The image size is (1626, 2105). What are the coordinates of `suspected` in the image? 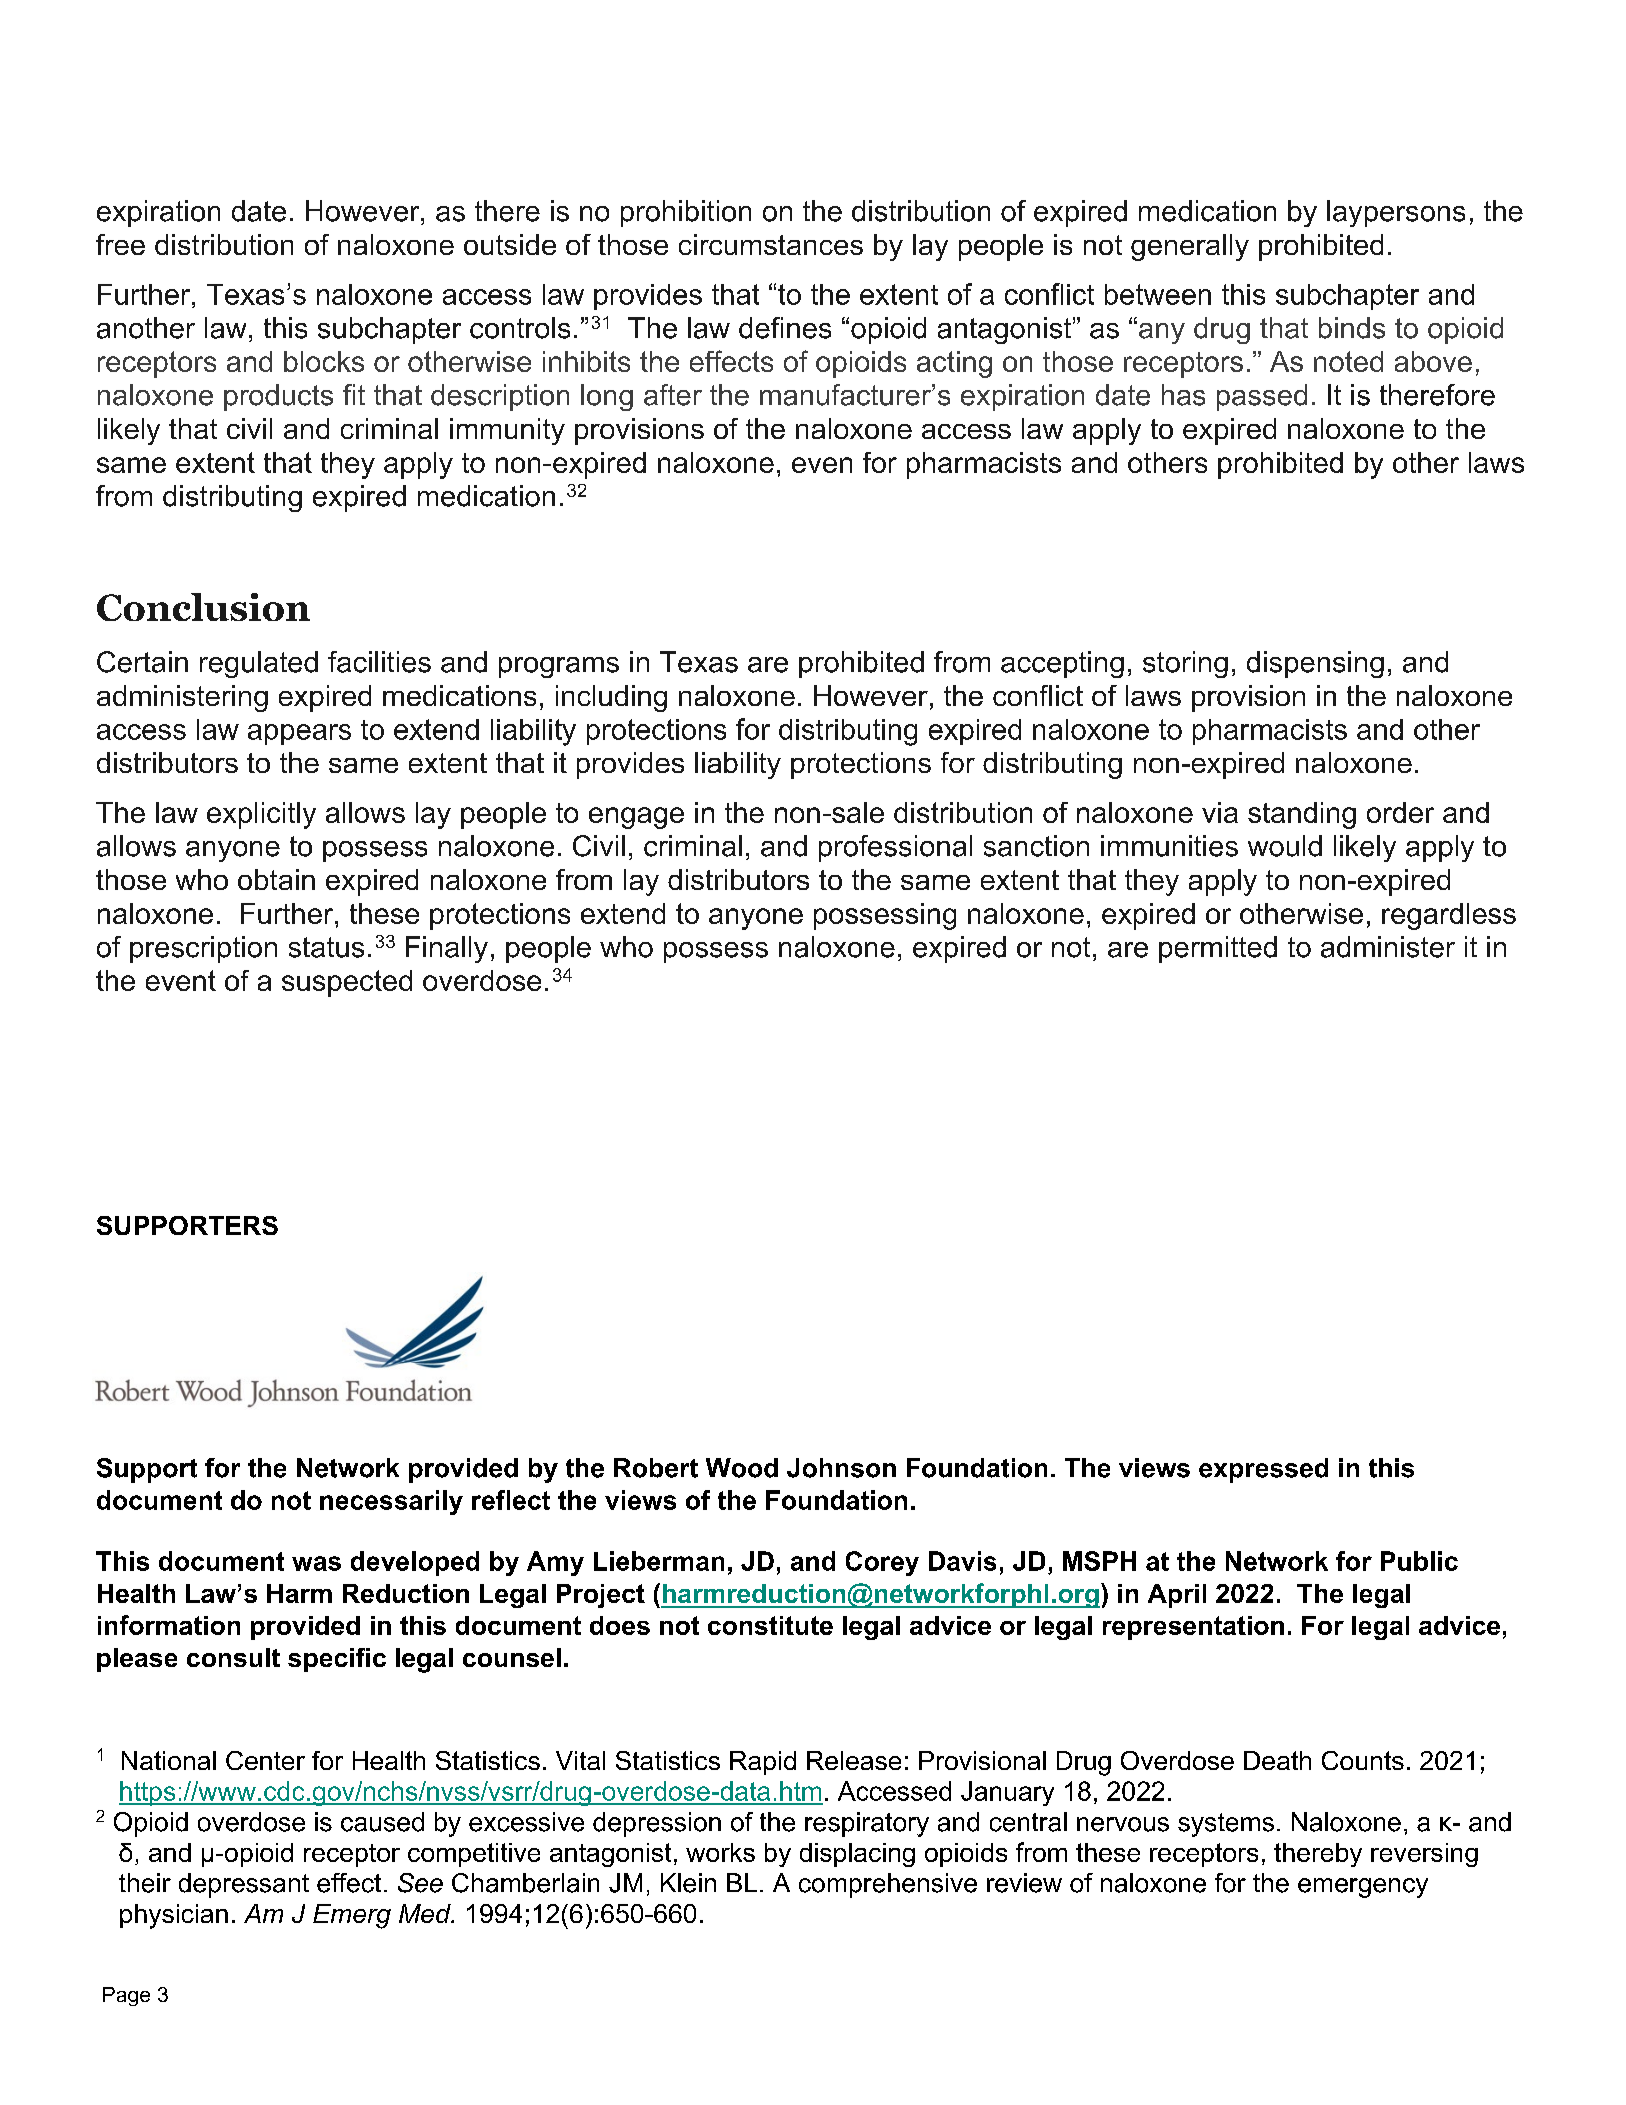 It's located at (347, 983).
